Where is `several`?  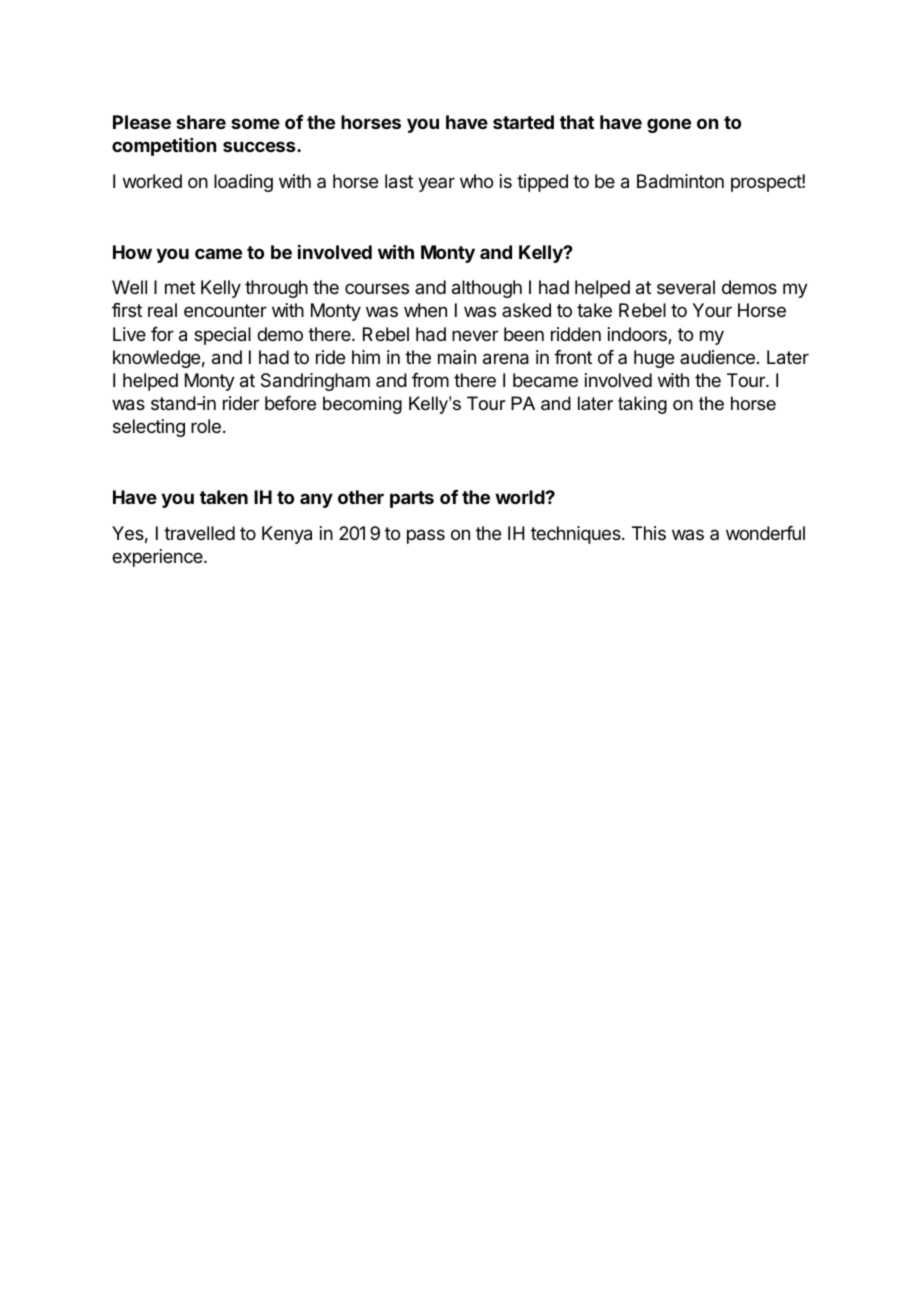
several is located at coordinates (686, 287).
